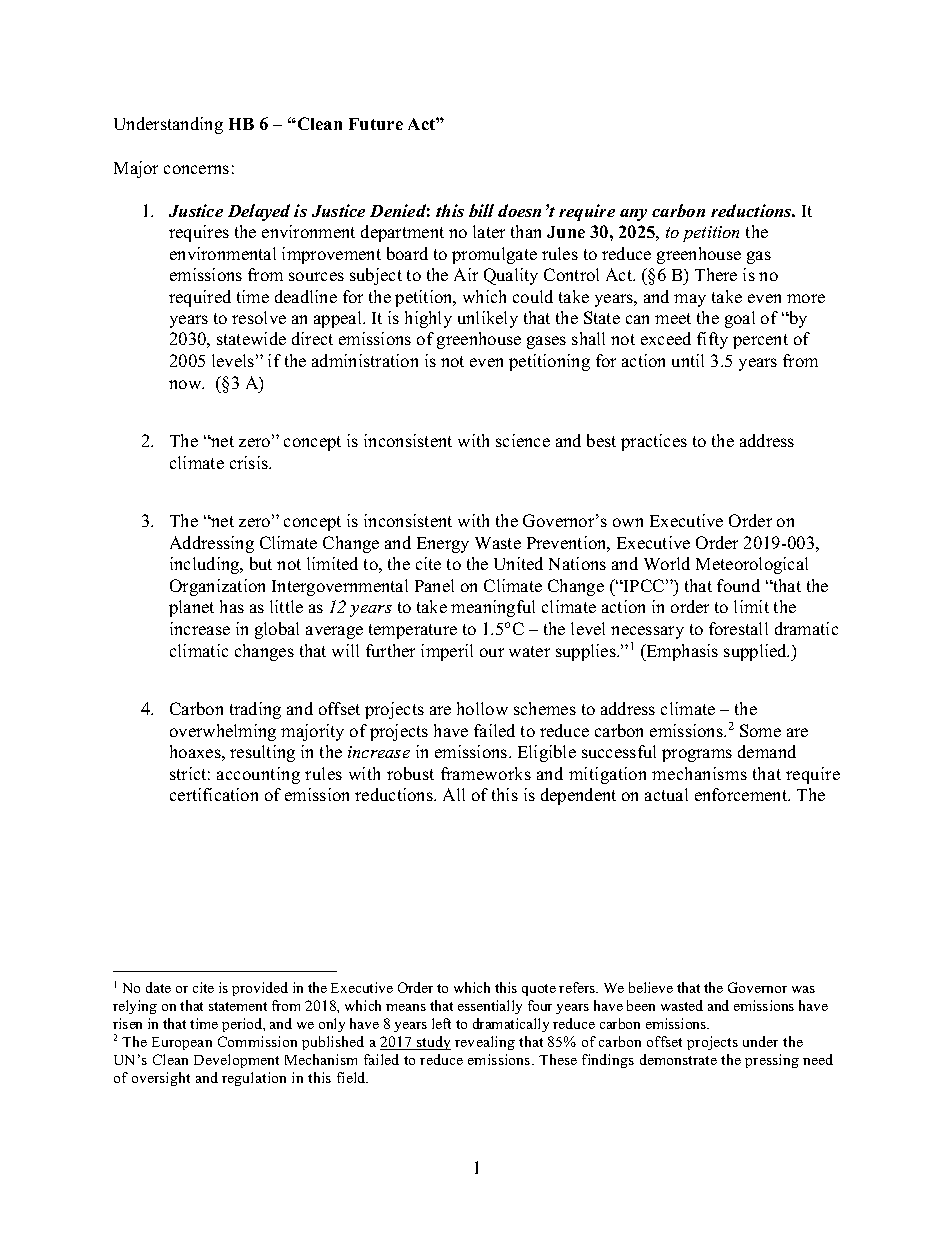  I want to click on any, so click(633, 215).
